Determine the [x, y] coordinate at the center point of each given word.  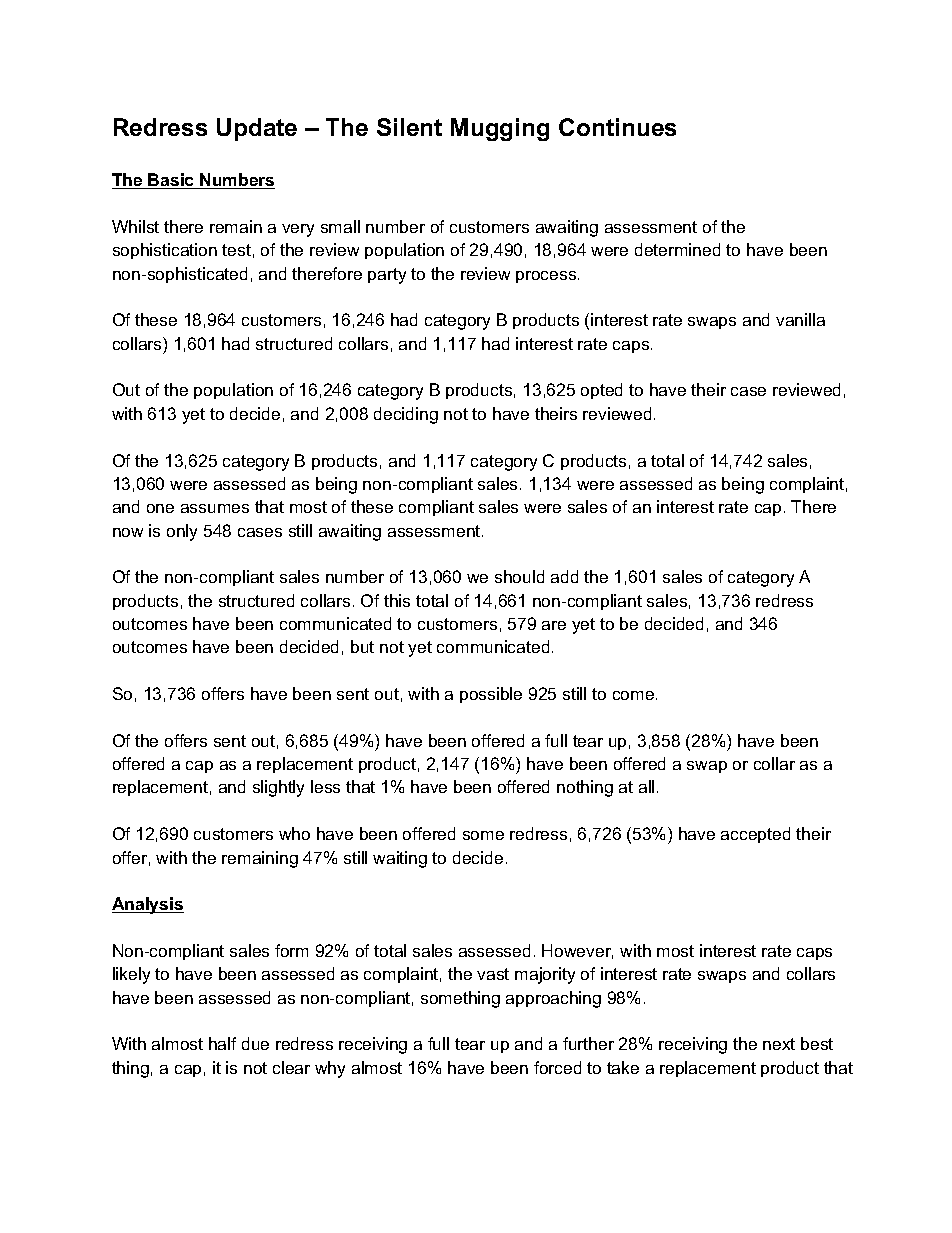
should [519, 576]
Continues [617, 127]
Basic [172, 181]
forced [557, 1067]
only [182, 532]
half [222, 1043]
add [564, 576]
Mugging [500, 129]
